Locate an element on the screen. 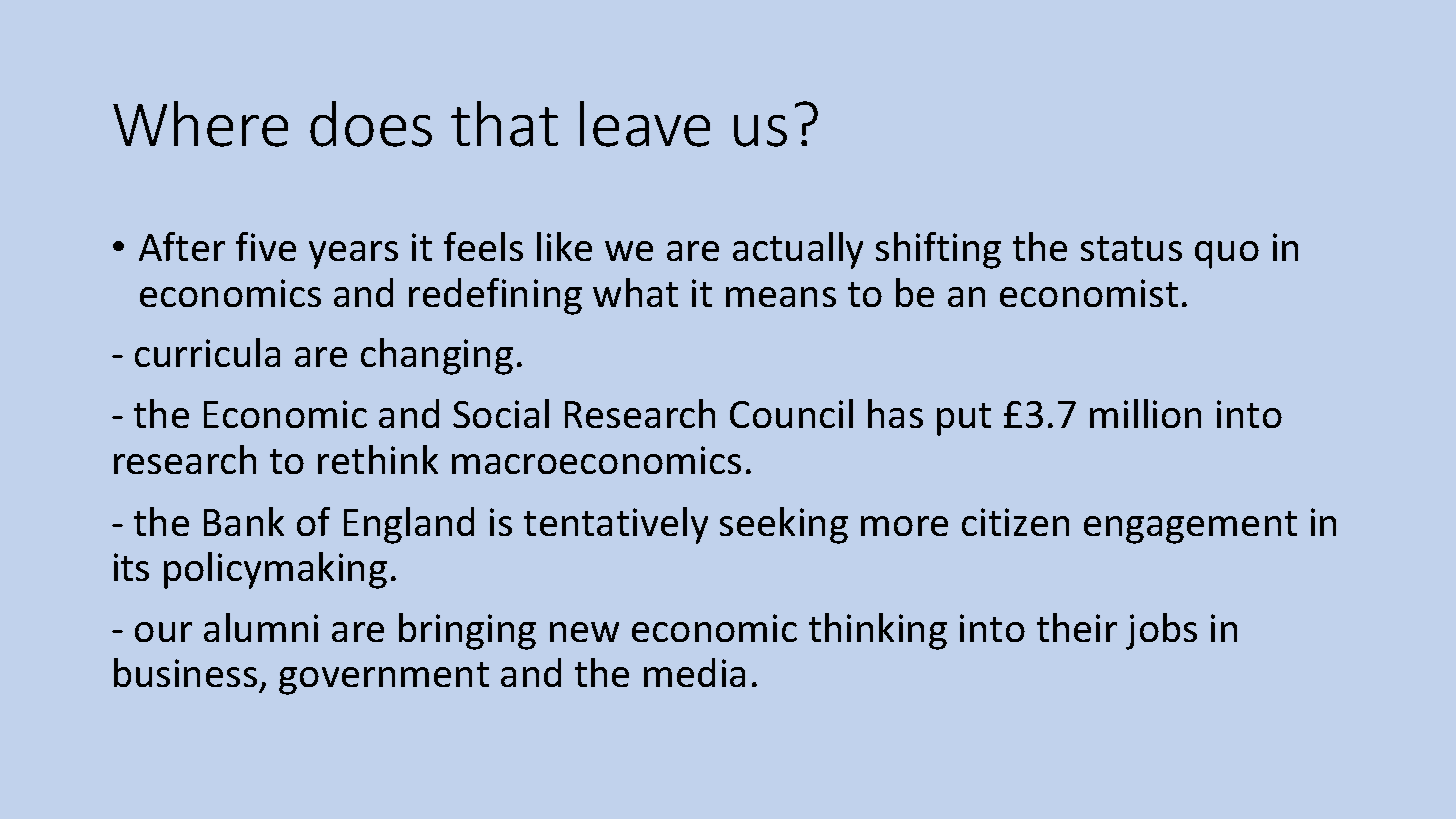  Council is located at coordinates (791, 413).
